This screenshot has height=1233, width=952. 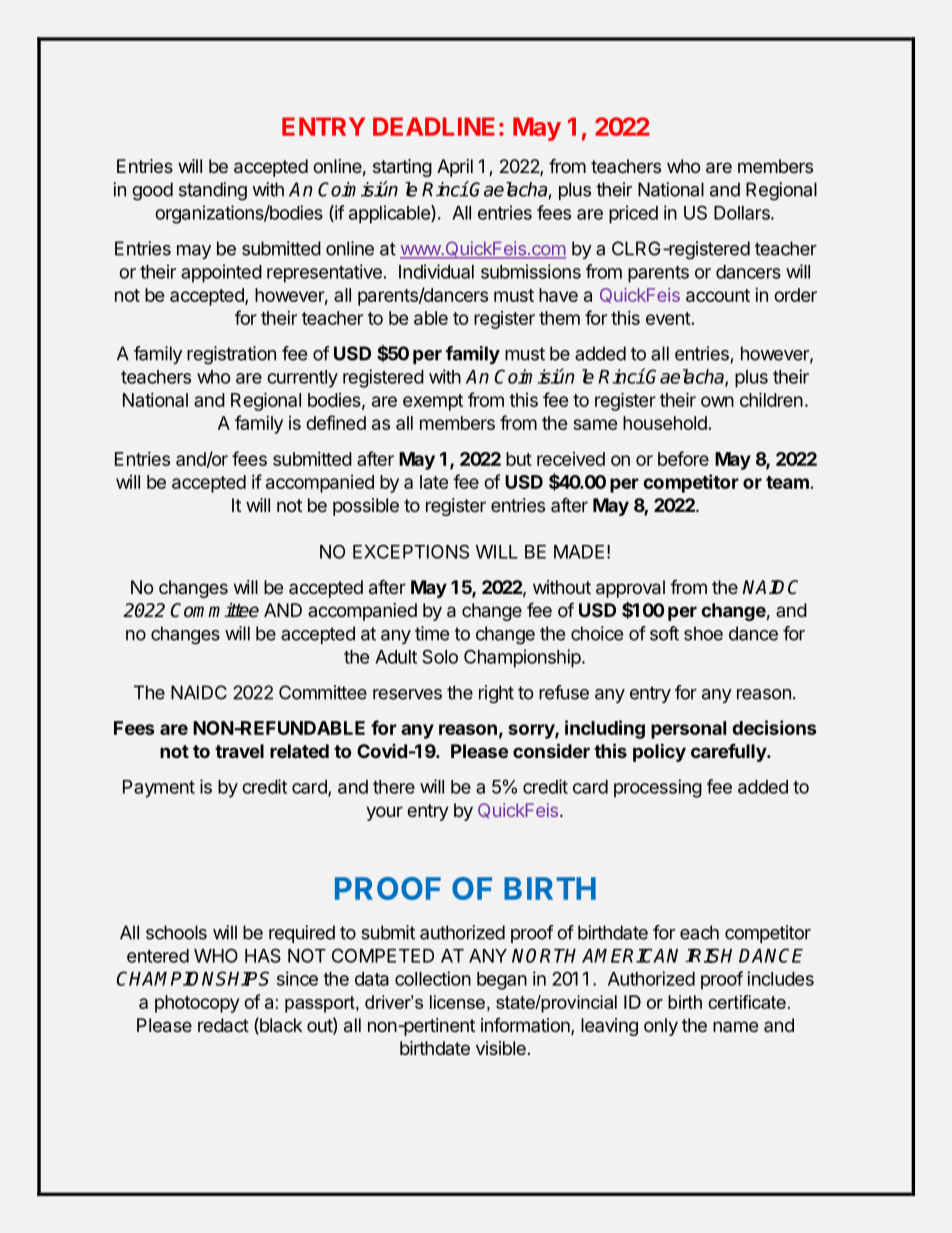 What do you see at coordinates (519, 459) in the screenshot?
I see `but` at bounding box center [519, 459].
